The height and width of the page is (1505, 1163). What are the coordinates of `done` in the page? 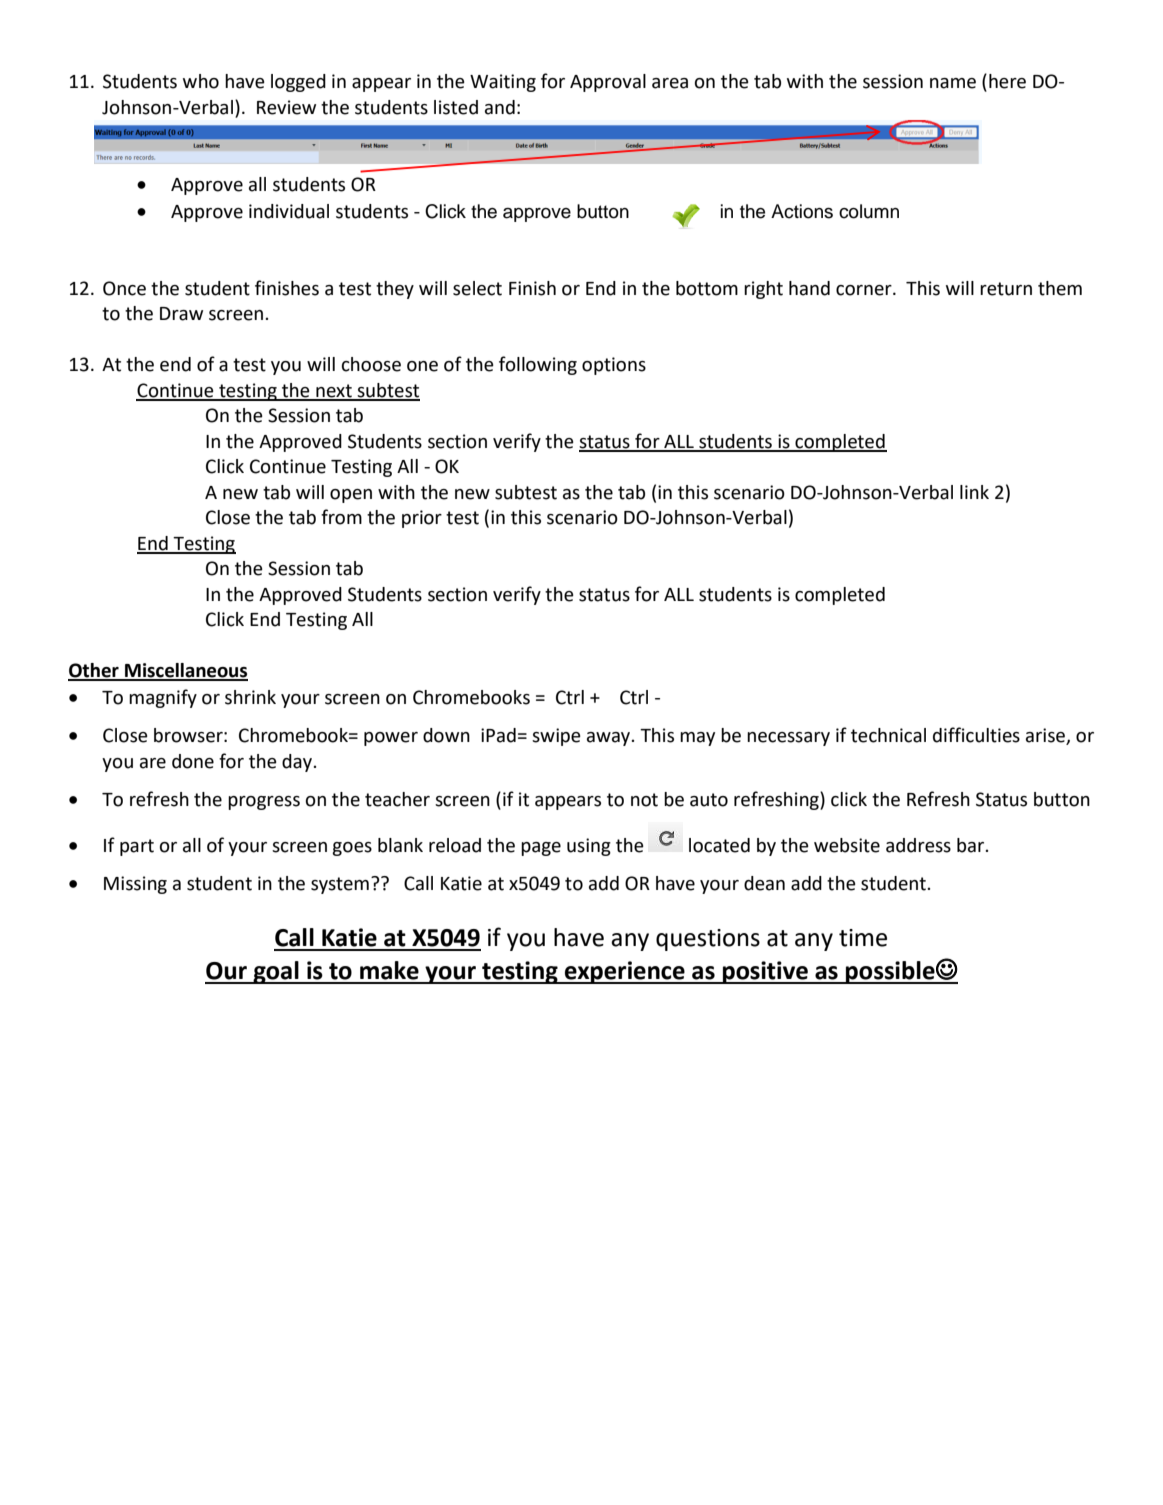 It's located at (193, 761).
